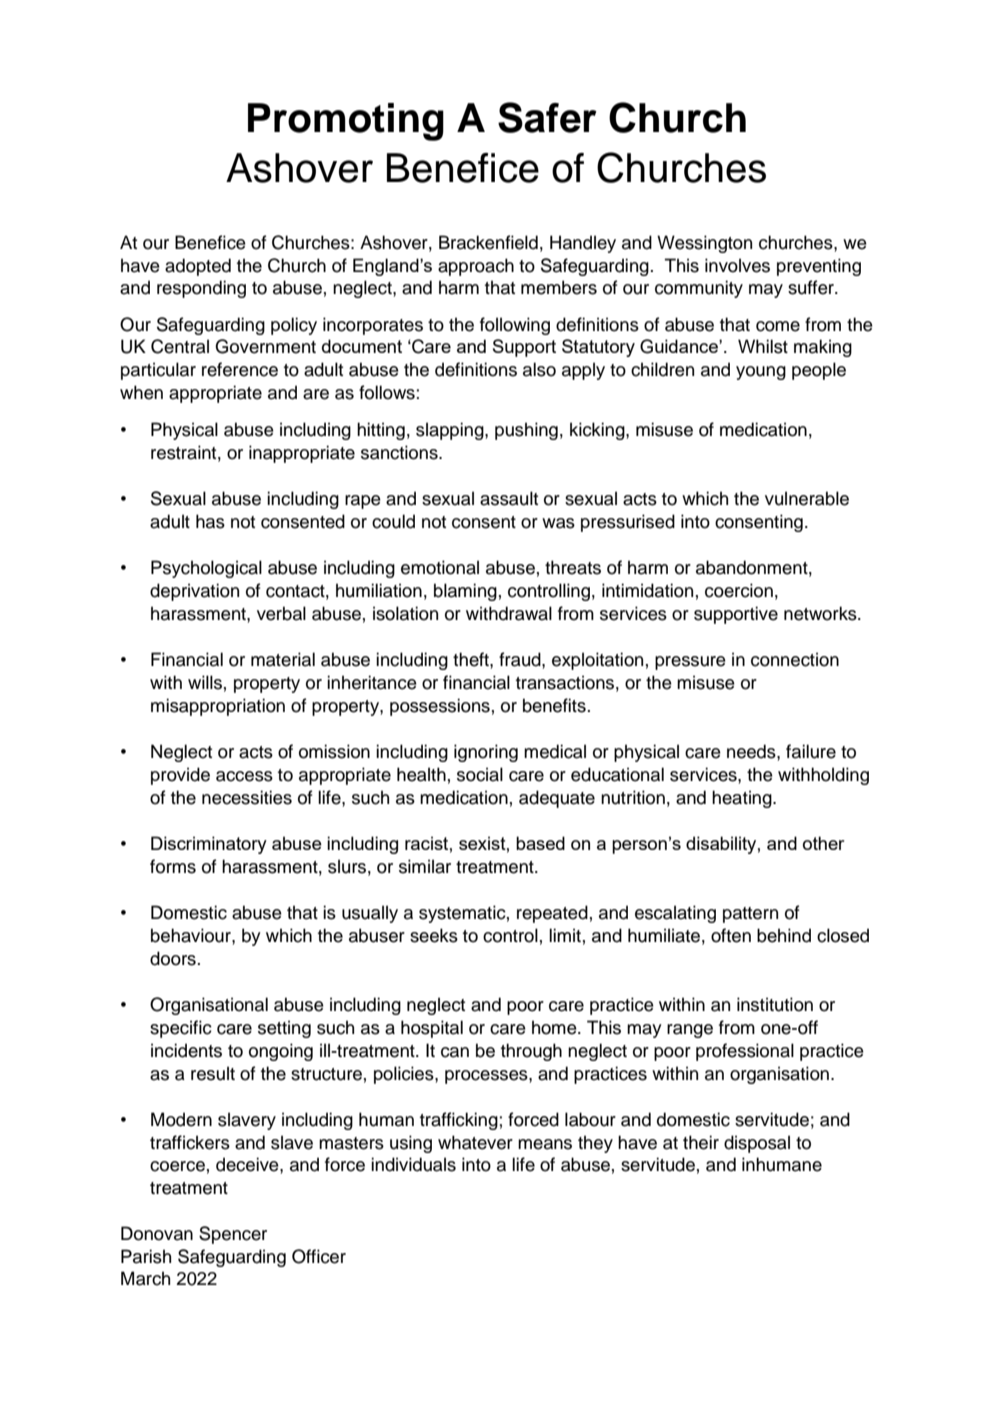  Describe the element at coordinates (737, 265) in the screenshot. I see `involves` at that location.
